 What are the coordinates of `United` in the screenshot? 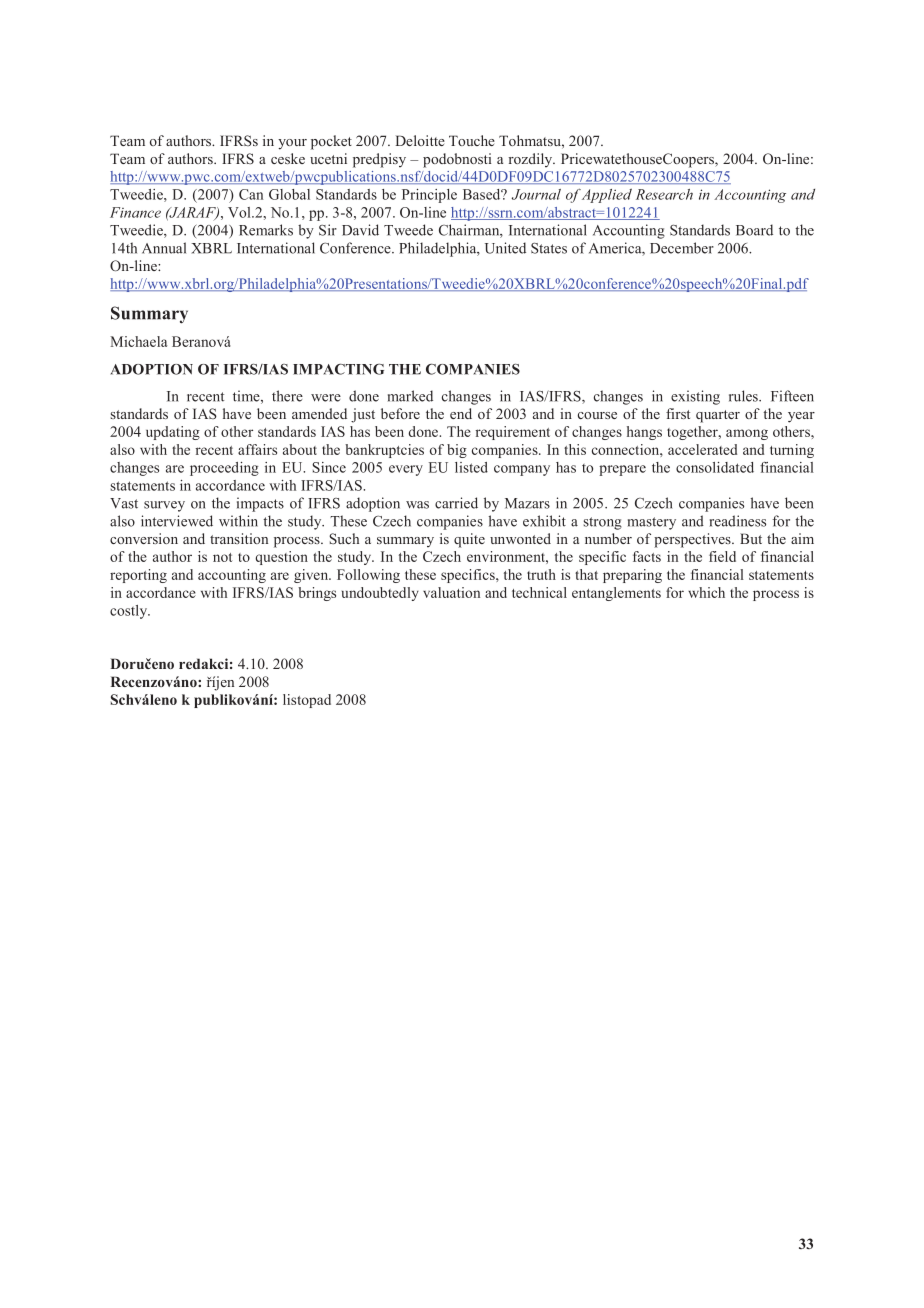 It's located at (505, 248).
